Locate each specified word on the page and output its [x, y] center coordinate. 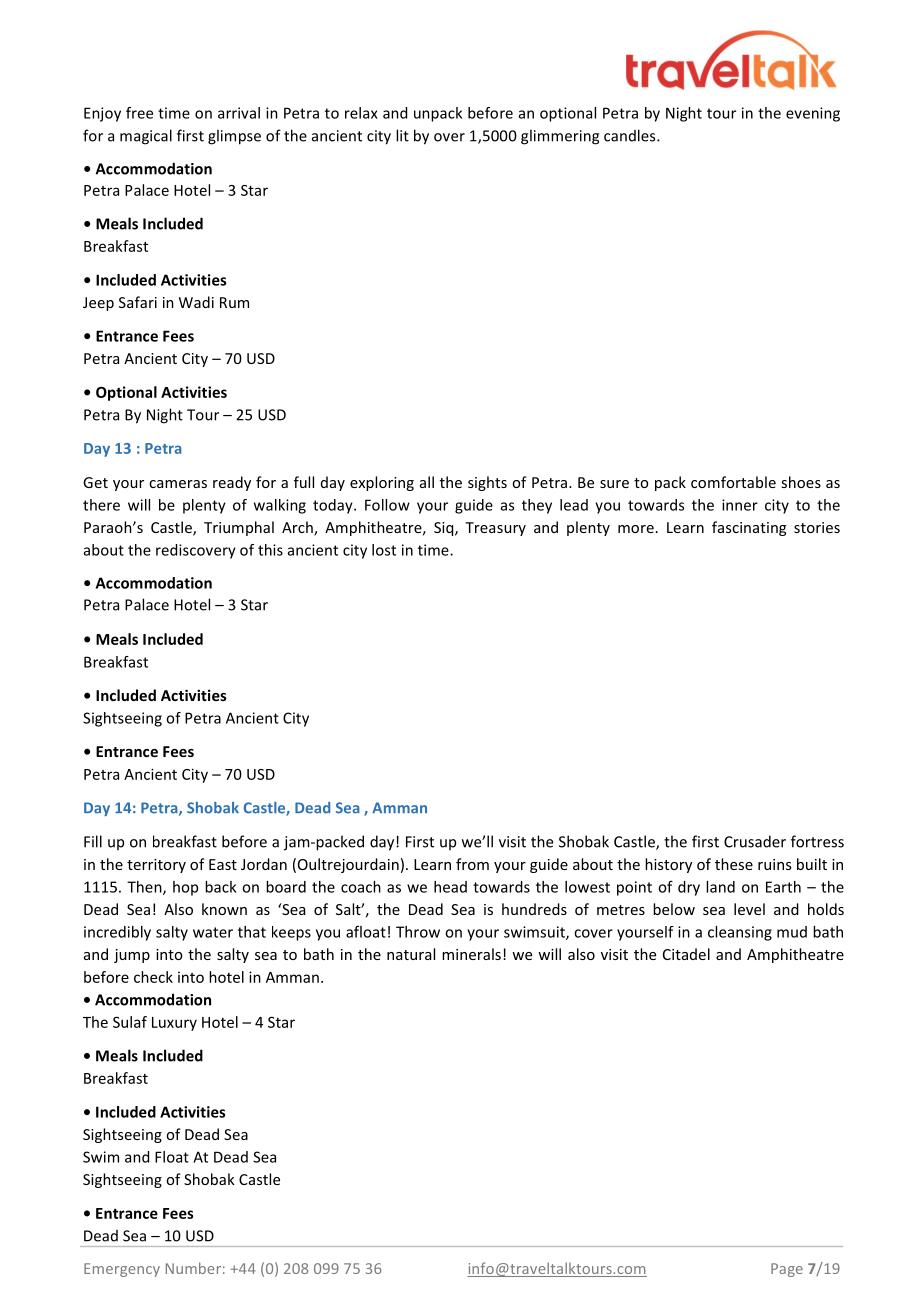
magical [146, 137]
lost [384, 550]
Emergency [122, 1270]
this [270, 550]
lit [402, 135]
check [153, 977]
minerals [471, 954]
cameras [178, 484]
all [427, 482]
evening [813, 114]
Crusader [755, 841]
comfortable [733, 482]
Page [787, 1270]
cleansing [740, 933]
